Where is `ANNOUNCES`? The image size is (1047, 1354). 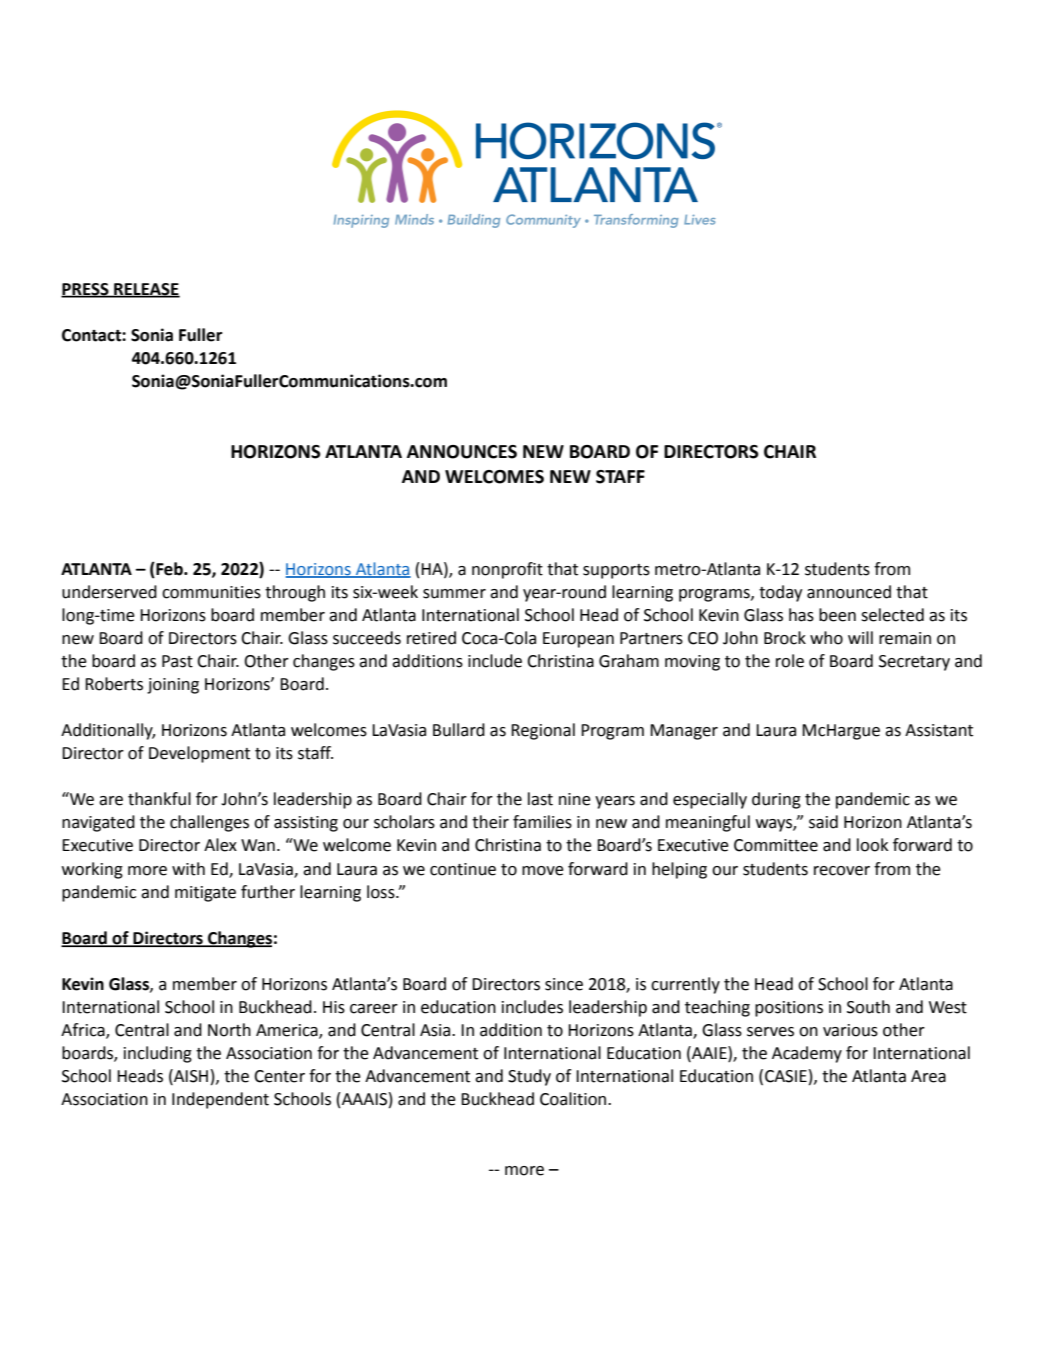 ANNOUNCES is located at coordinates (462, 452).
